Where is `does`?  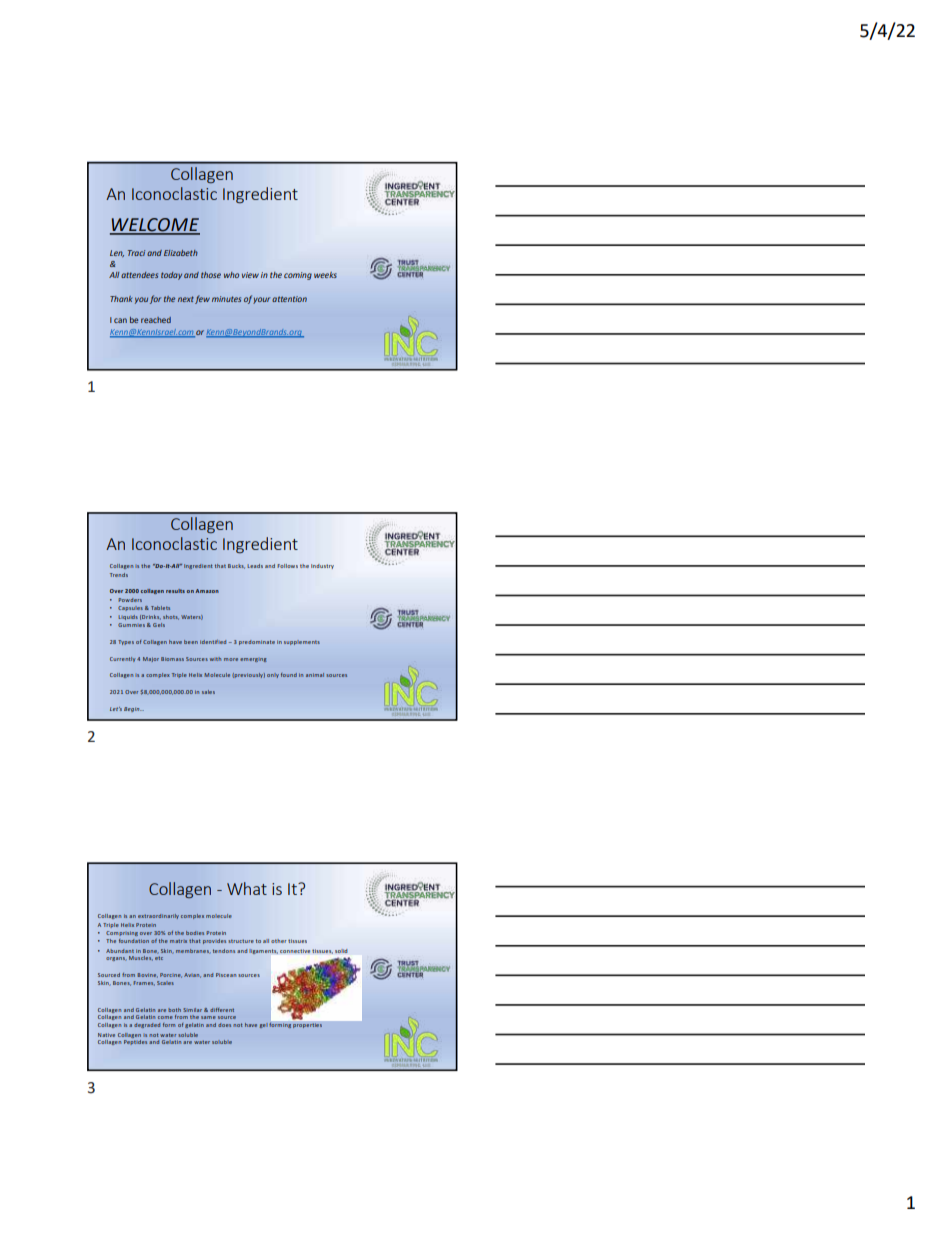 does is located at coordinates (224, 1025).
